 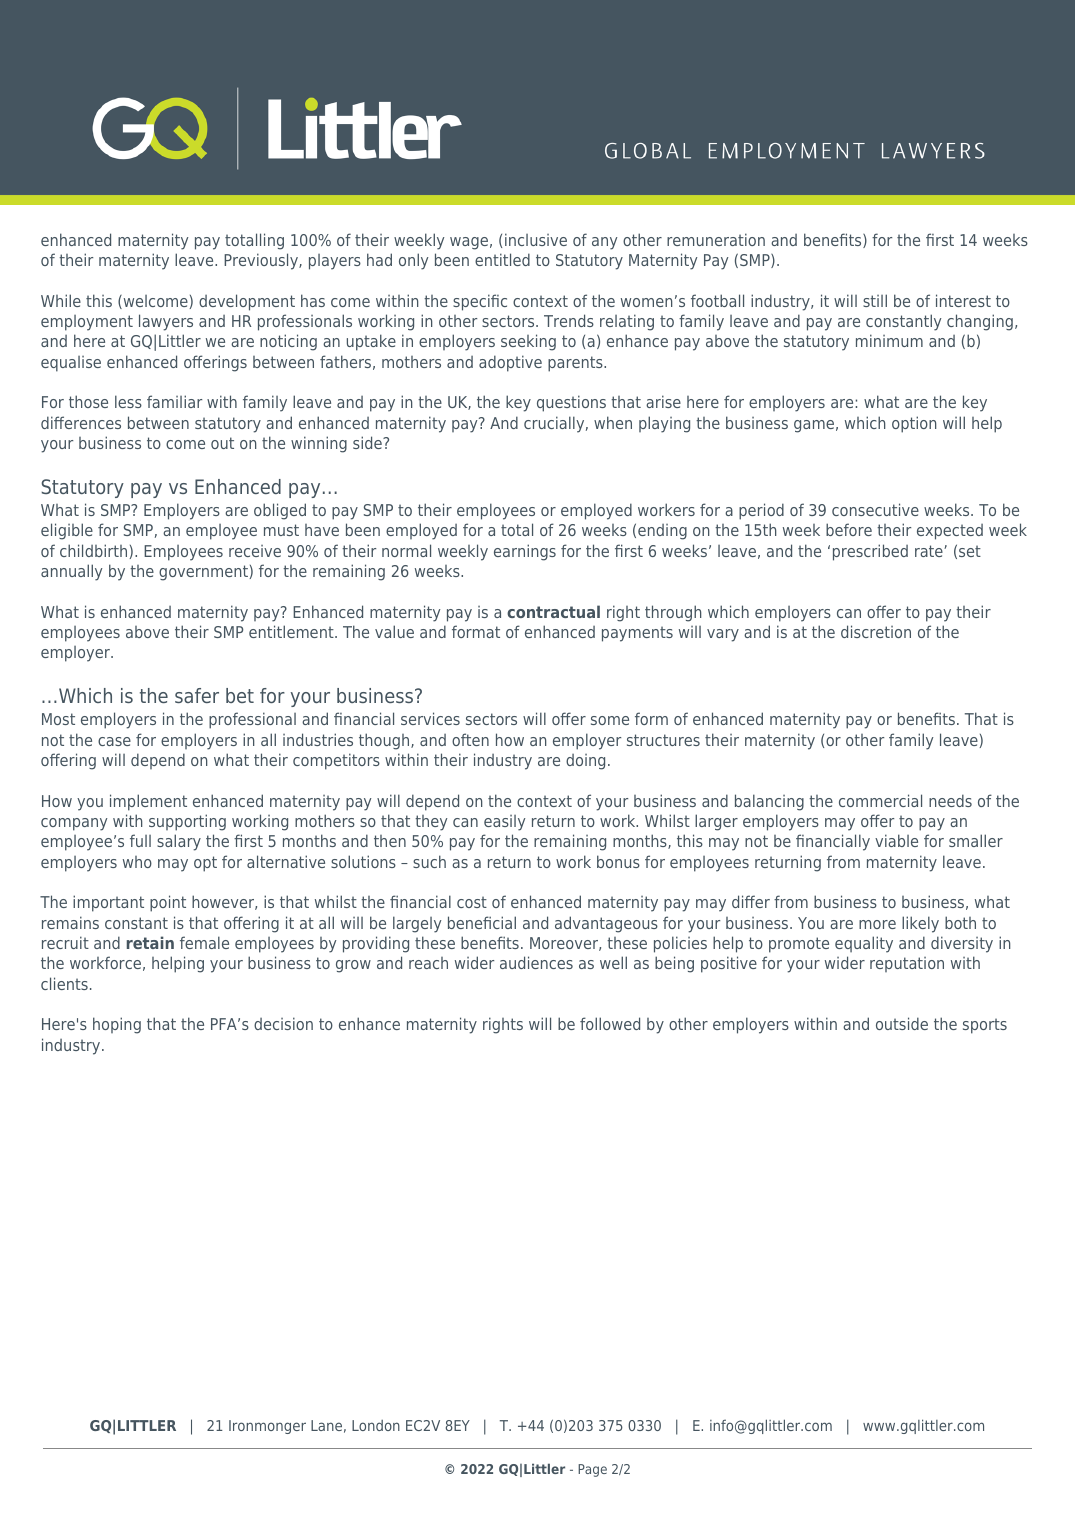 What do you see at coordinates (875, 300) in the screenshot?
I see `still` at bounding box center [875, 300].
